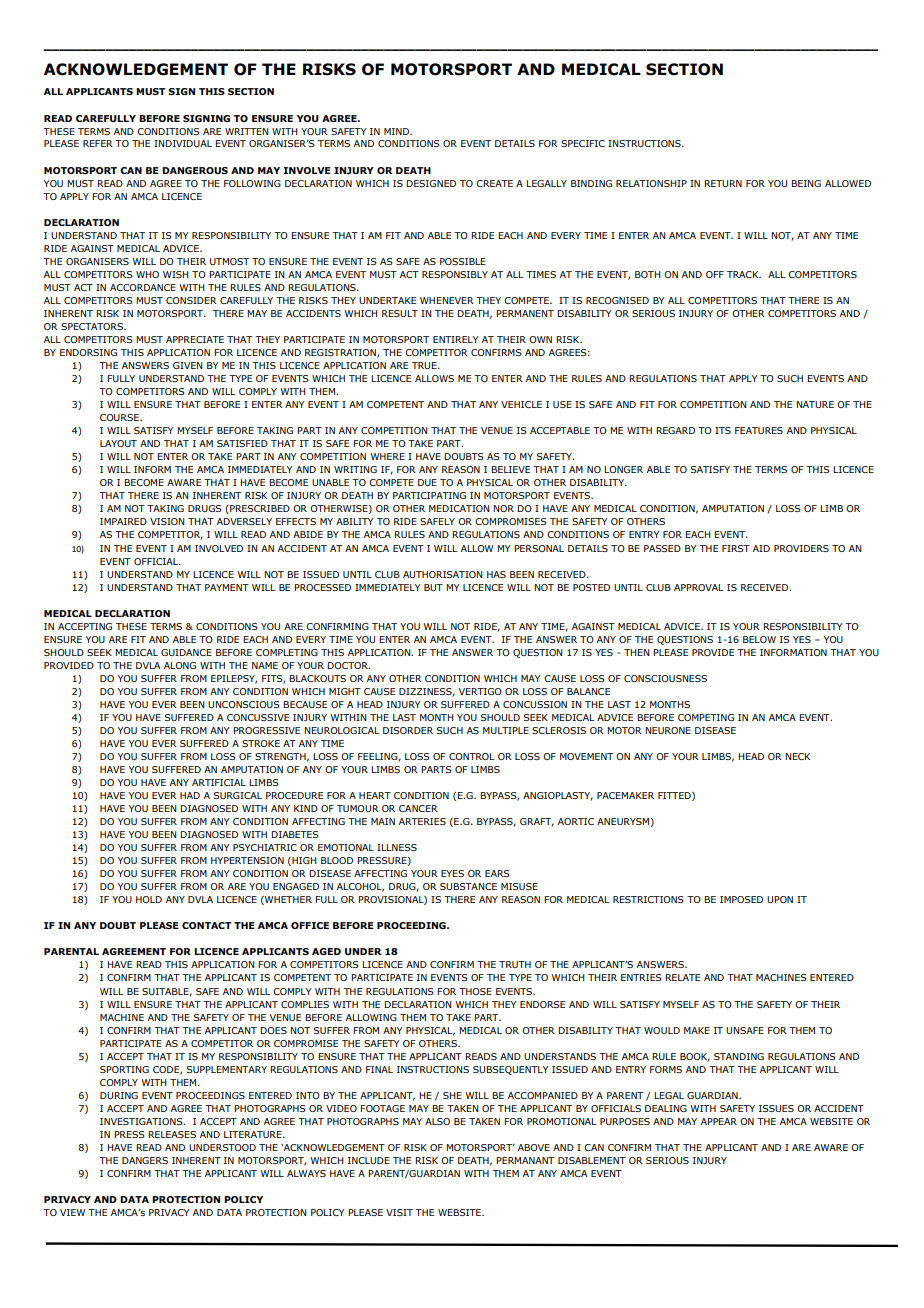  What do you see at coordinates (195, 170) in the document?
I see `DANGEROUS` at bounding box center [195, 170].
